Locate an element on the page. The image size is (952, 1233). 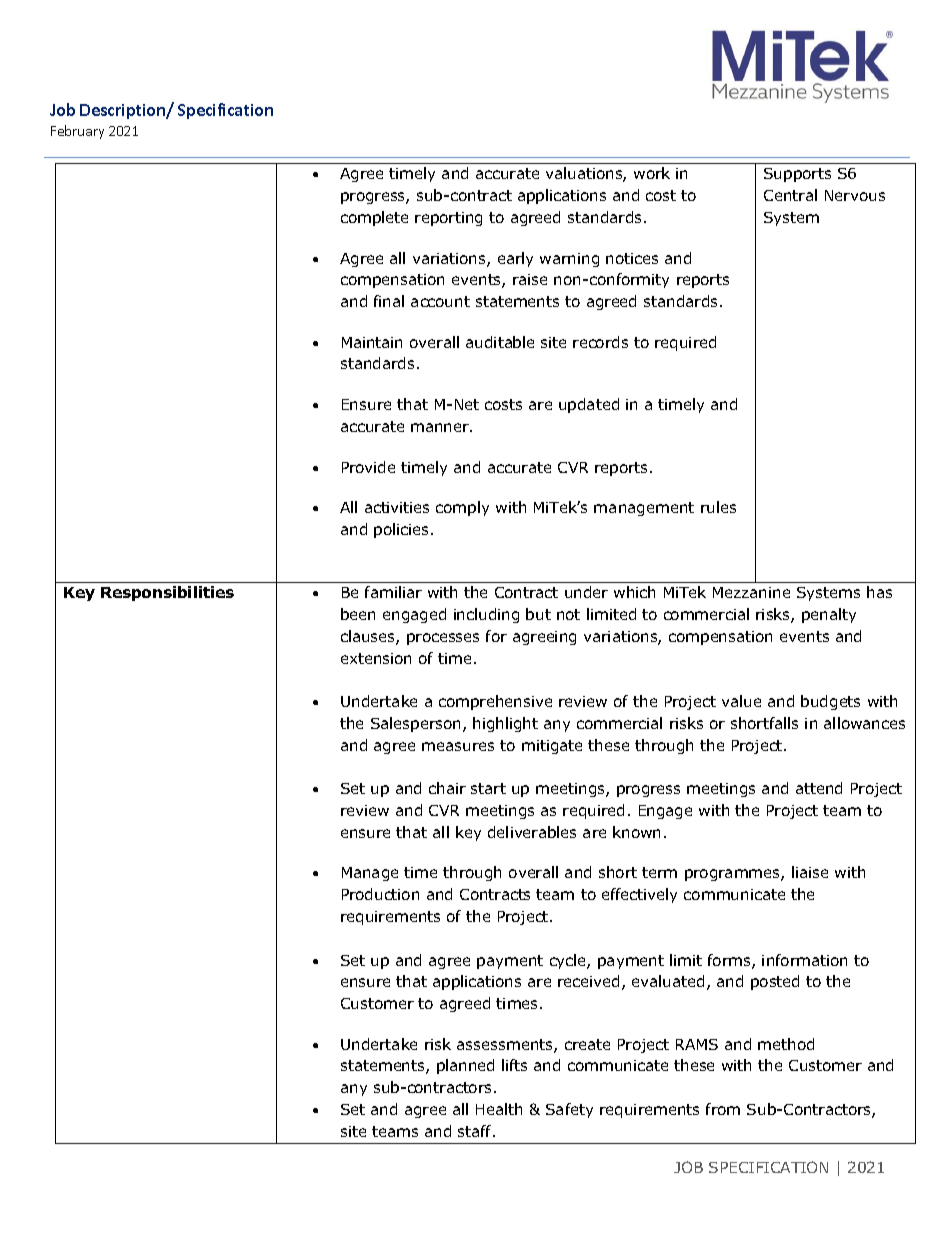
reporting is located at coordinates (448, 219).
